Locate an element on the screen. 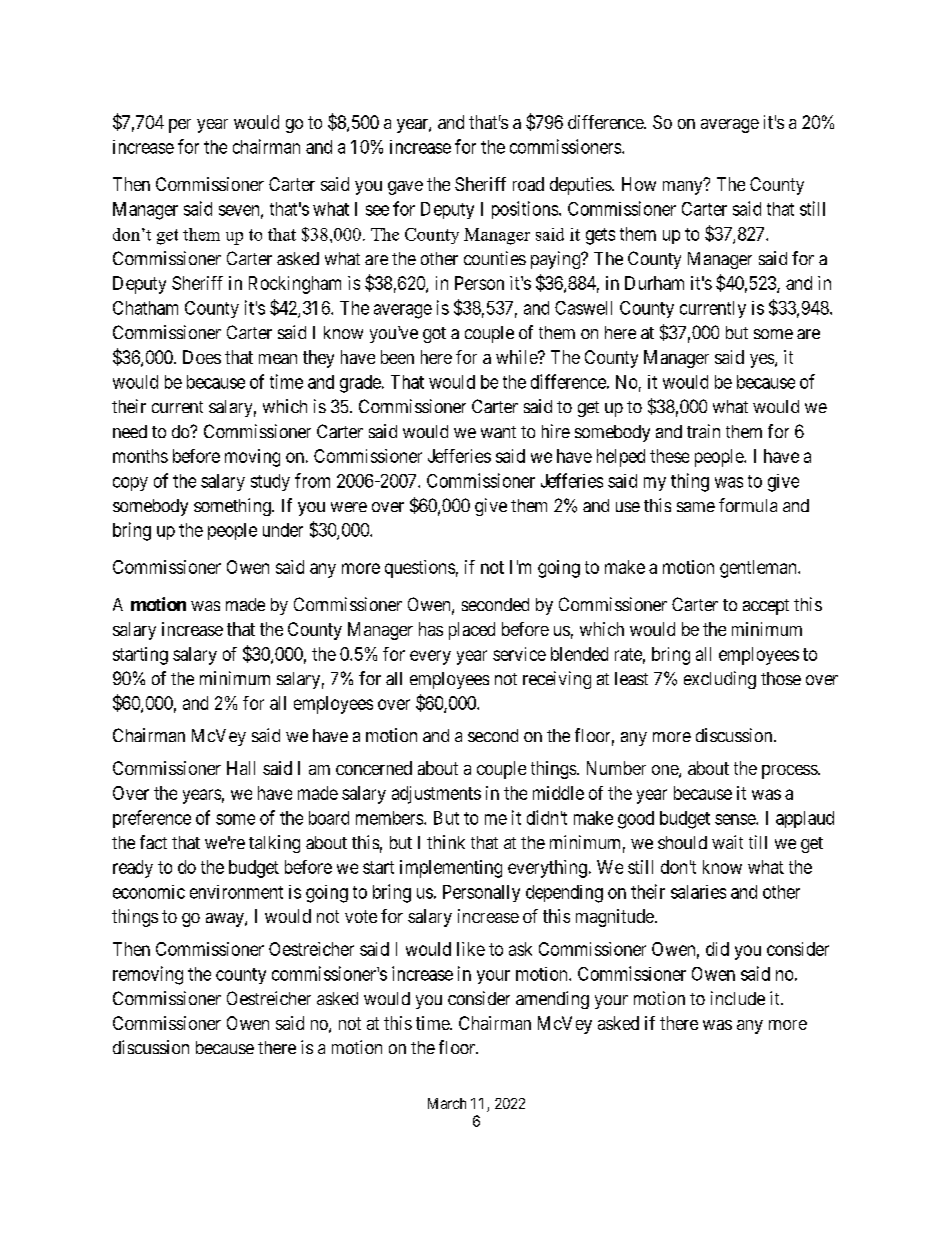 The height and width of the screenshot is (1233, 952). under is located at coordinates (283, 530).
